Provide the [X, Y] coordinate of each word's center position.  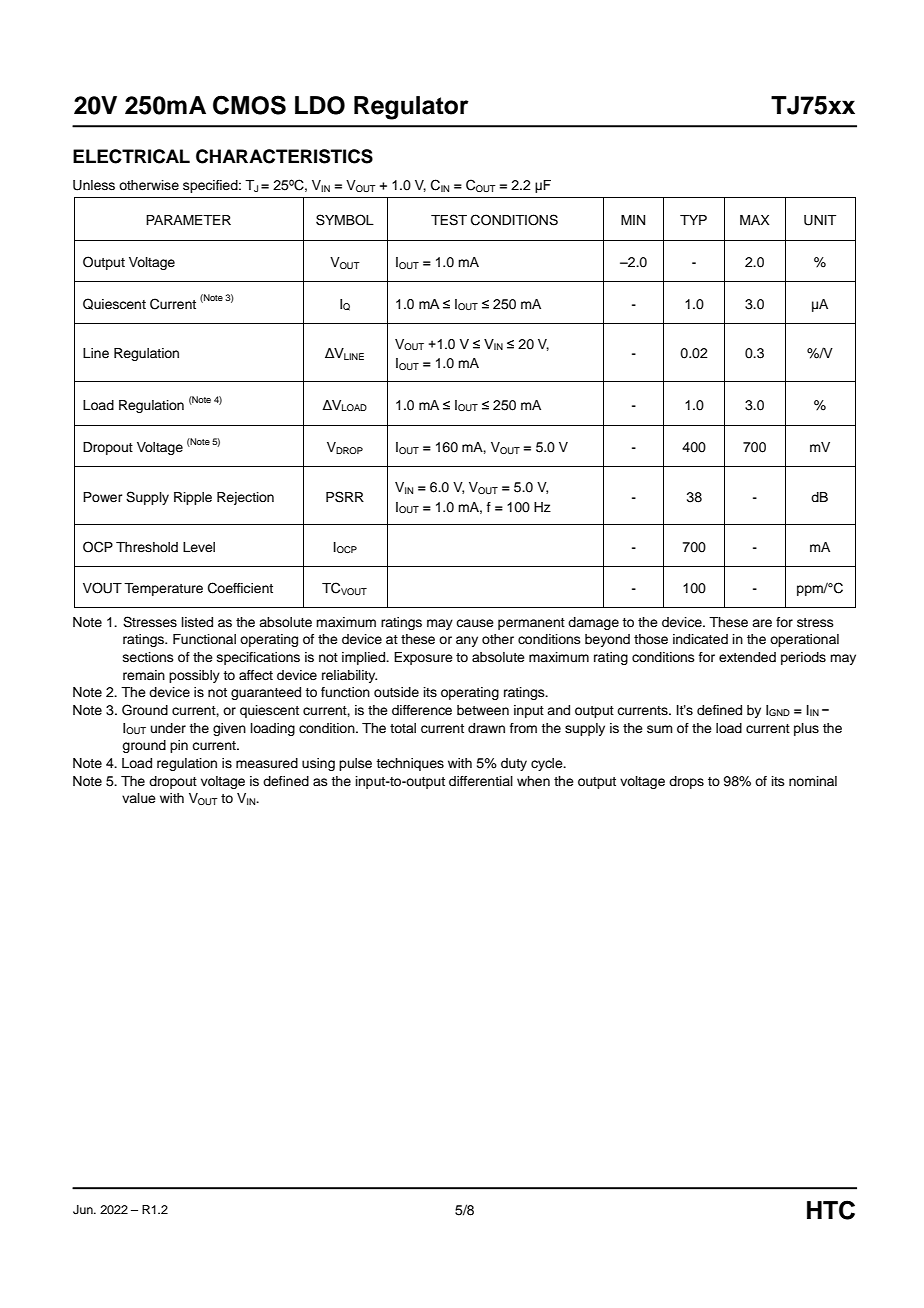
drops [686, 782]
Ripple [193, 498]
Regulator [411, 108]
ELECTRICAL [131, 156]
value [139, 798]
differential [481, 781]
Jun [84, 1210]
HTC [831, 1210]
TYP [693, 220]
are [762, 623]
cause [475, 623]
